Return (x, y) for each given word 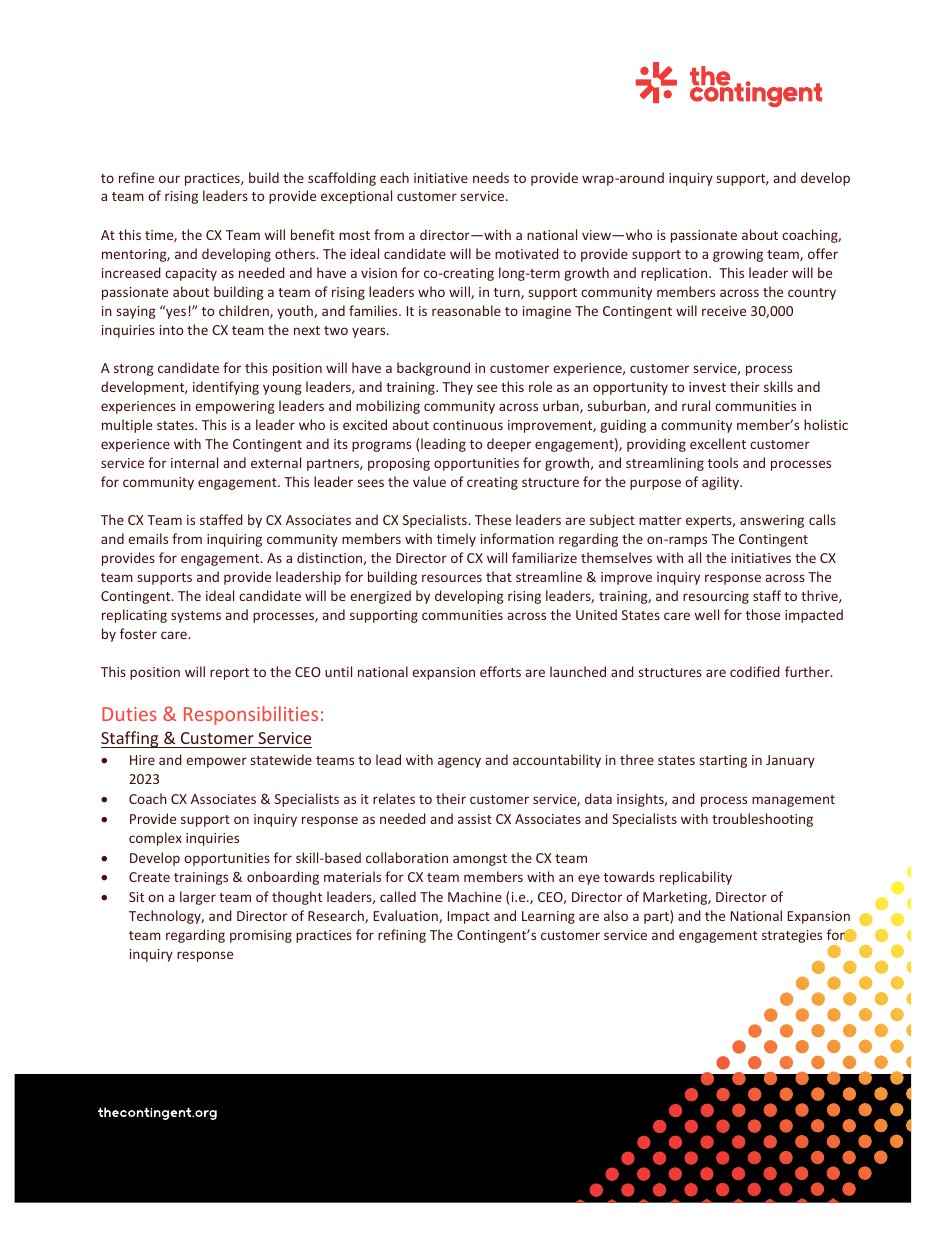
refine (136, 177)
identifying (226, 388)
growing (738, 255)
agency (459, 762)
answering (772, 521)
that (499, 576)
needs (491, 177)
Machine (475, 896)
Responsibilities (251, 715)
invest (707, 387)
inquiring (234, 540)
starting (723, 761)
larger (198, 898)
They (457, 388)
